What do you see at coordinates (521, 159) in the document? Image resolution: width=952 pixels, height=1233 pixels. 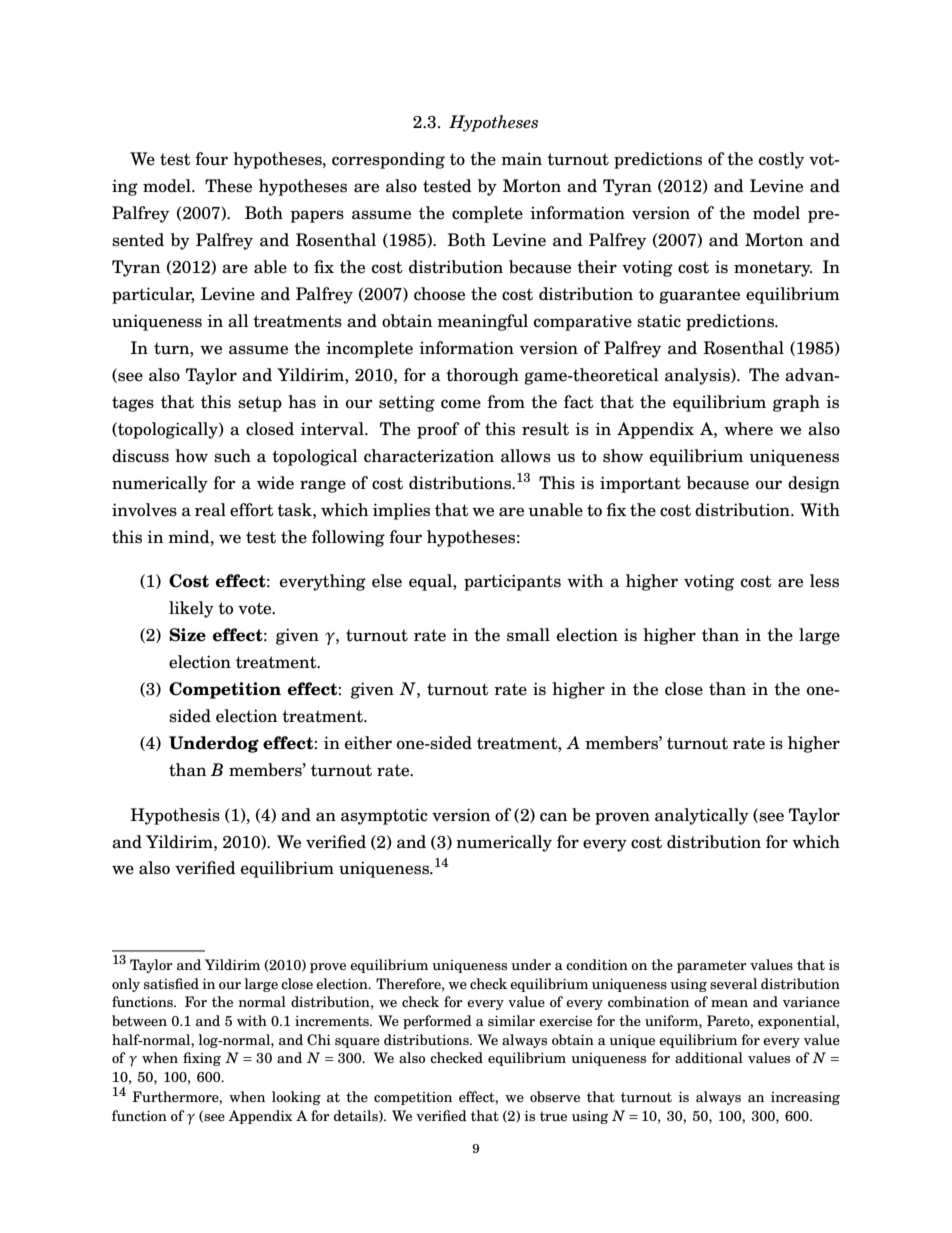 I see `main` at bounding box center [521, 159].
